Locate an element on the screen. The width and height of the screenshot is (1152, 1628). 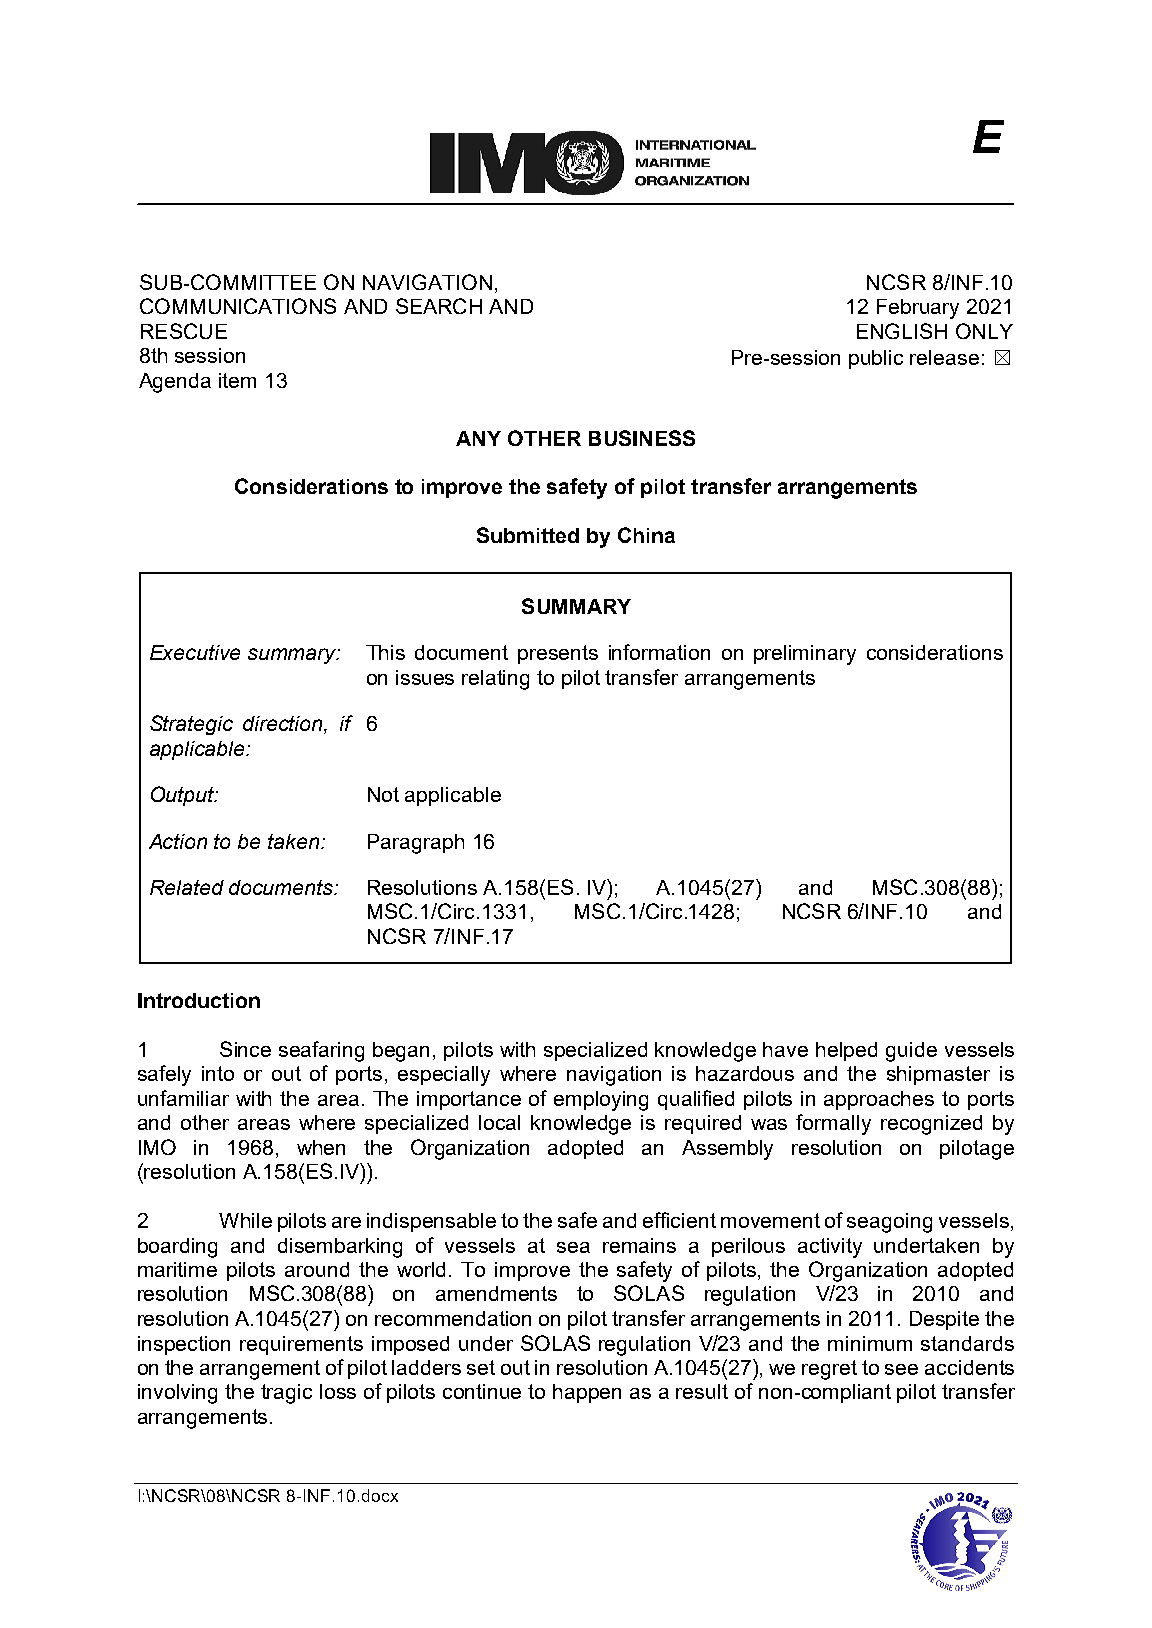
preliminary is located at coordinates (805, 655).
